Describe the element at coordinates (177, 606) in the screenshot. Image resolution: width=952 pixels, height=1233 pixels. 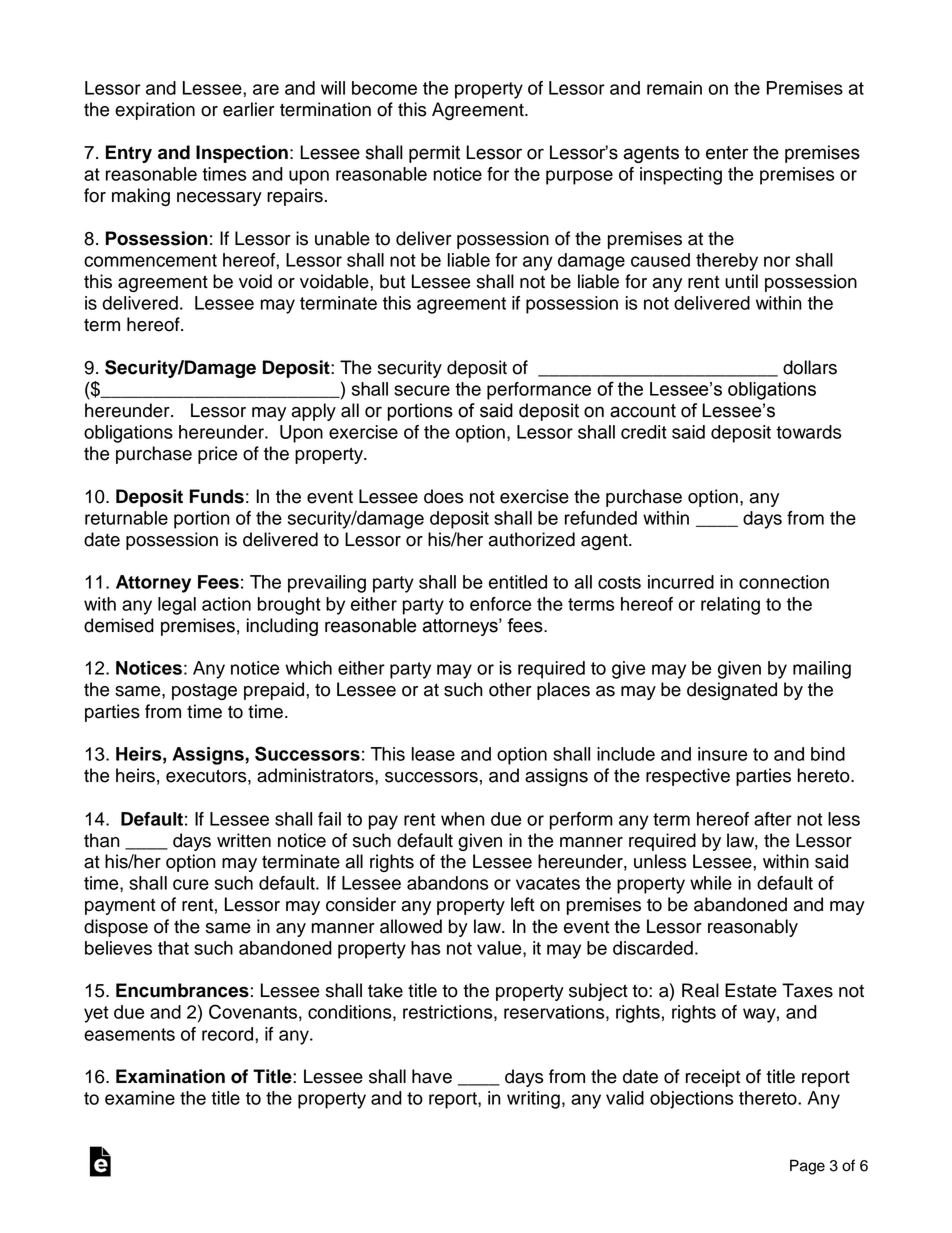
I see `legal` at that location.
